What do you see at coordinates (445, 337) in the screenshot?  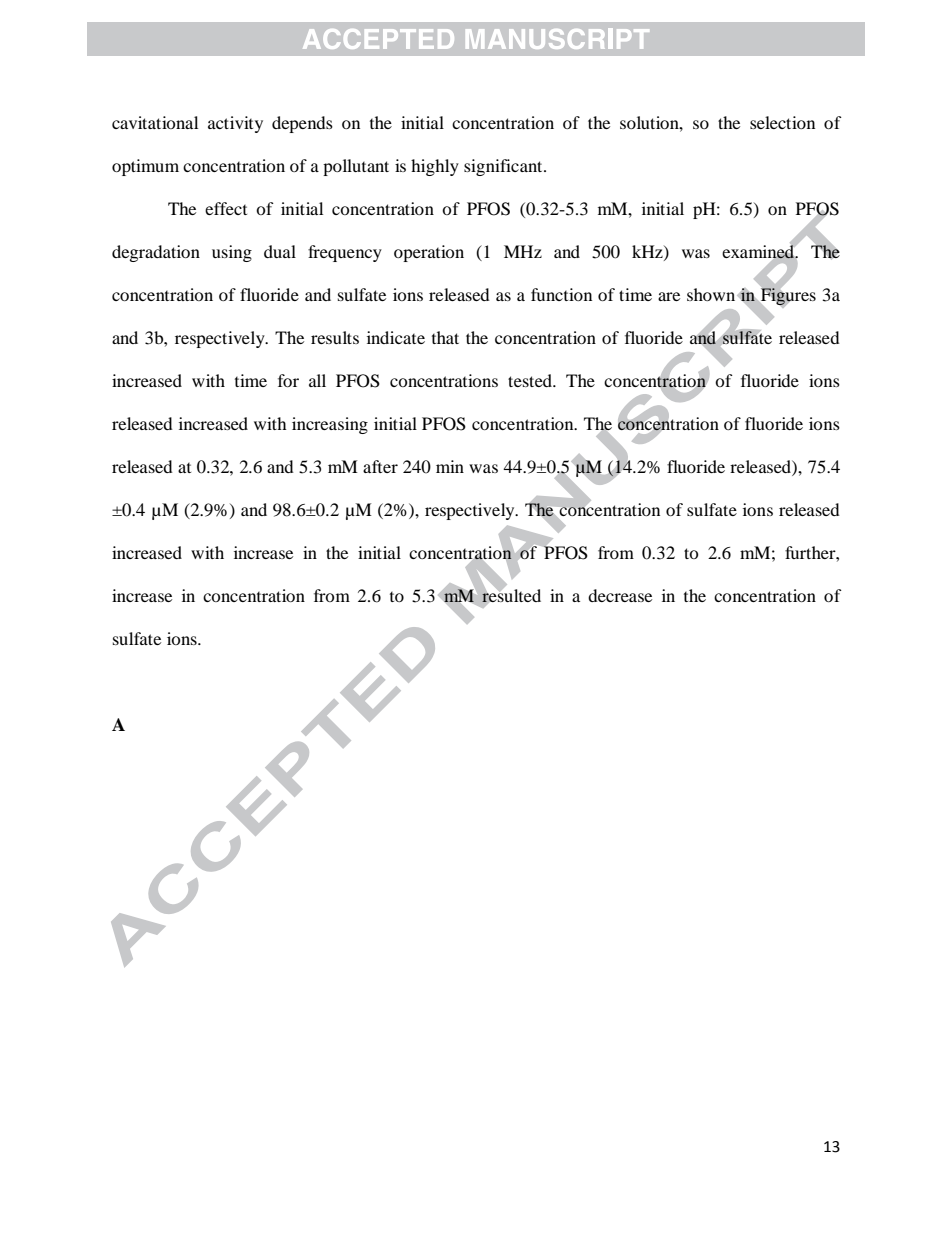 I see `that` at bounding box center [445, 337].
